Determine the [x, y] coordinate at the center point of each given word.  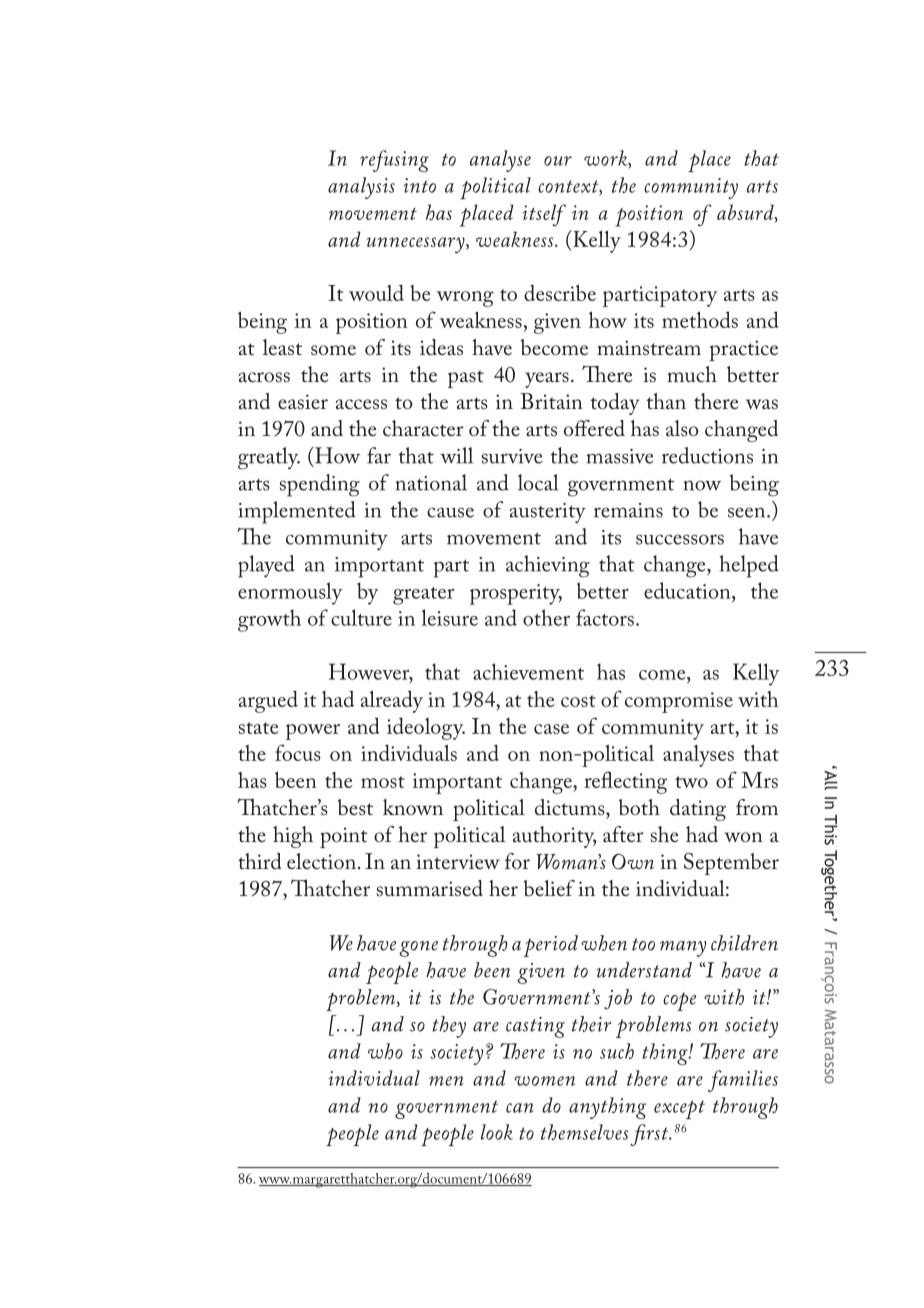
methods [700, 319]
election [321, 861]
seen [748, 512]
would [376, 292]
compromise [679, 702]
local [538, 482]
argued [268, 701]
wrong [465, 299]
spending [320, 485]
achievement [528, 671]
